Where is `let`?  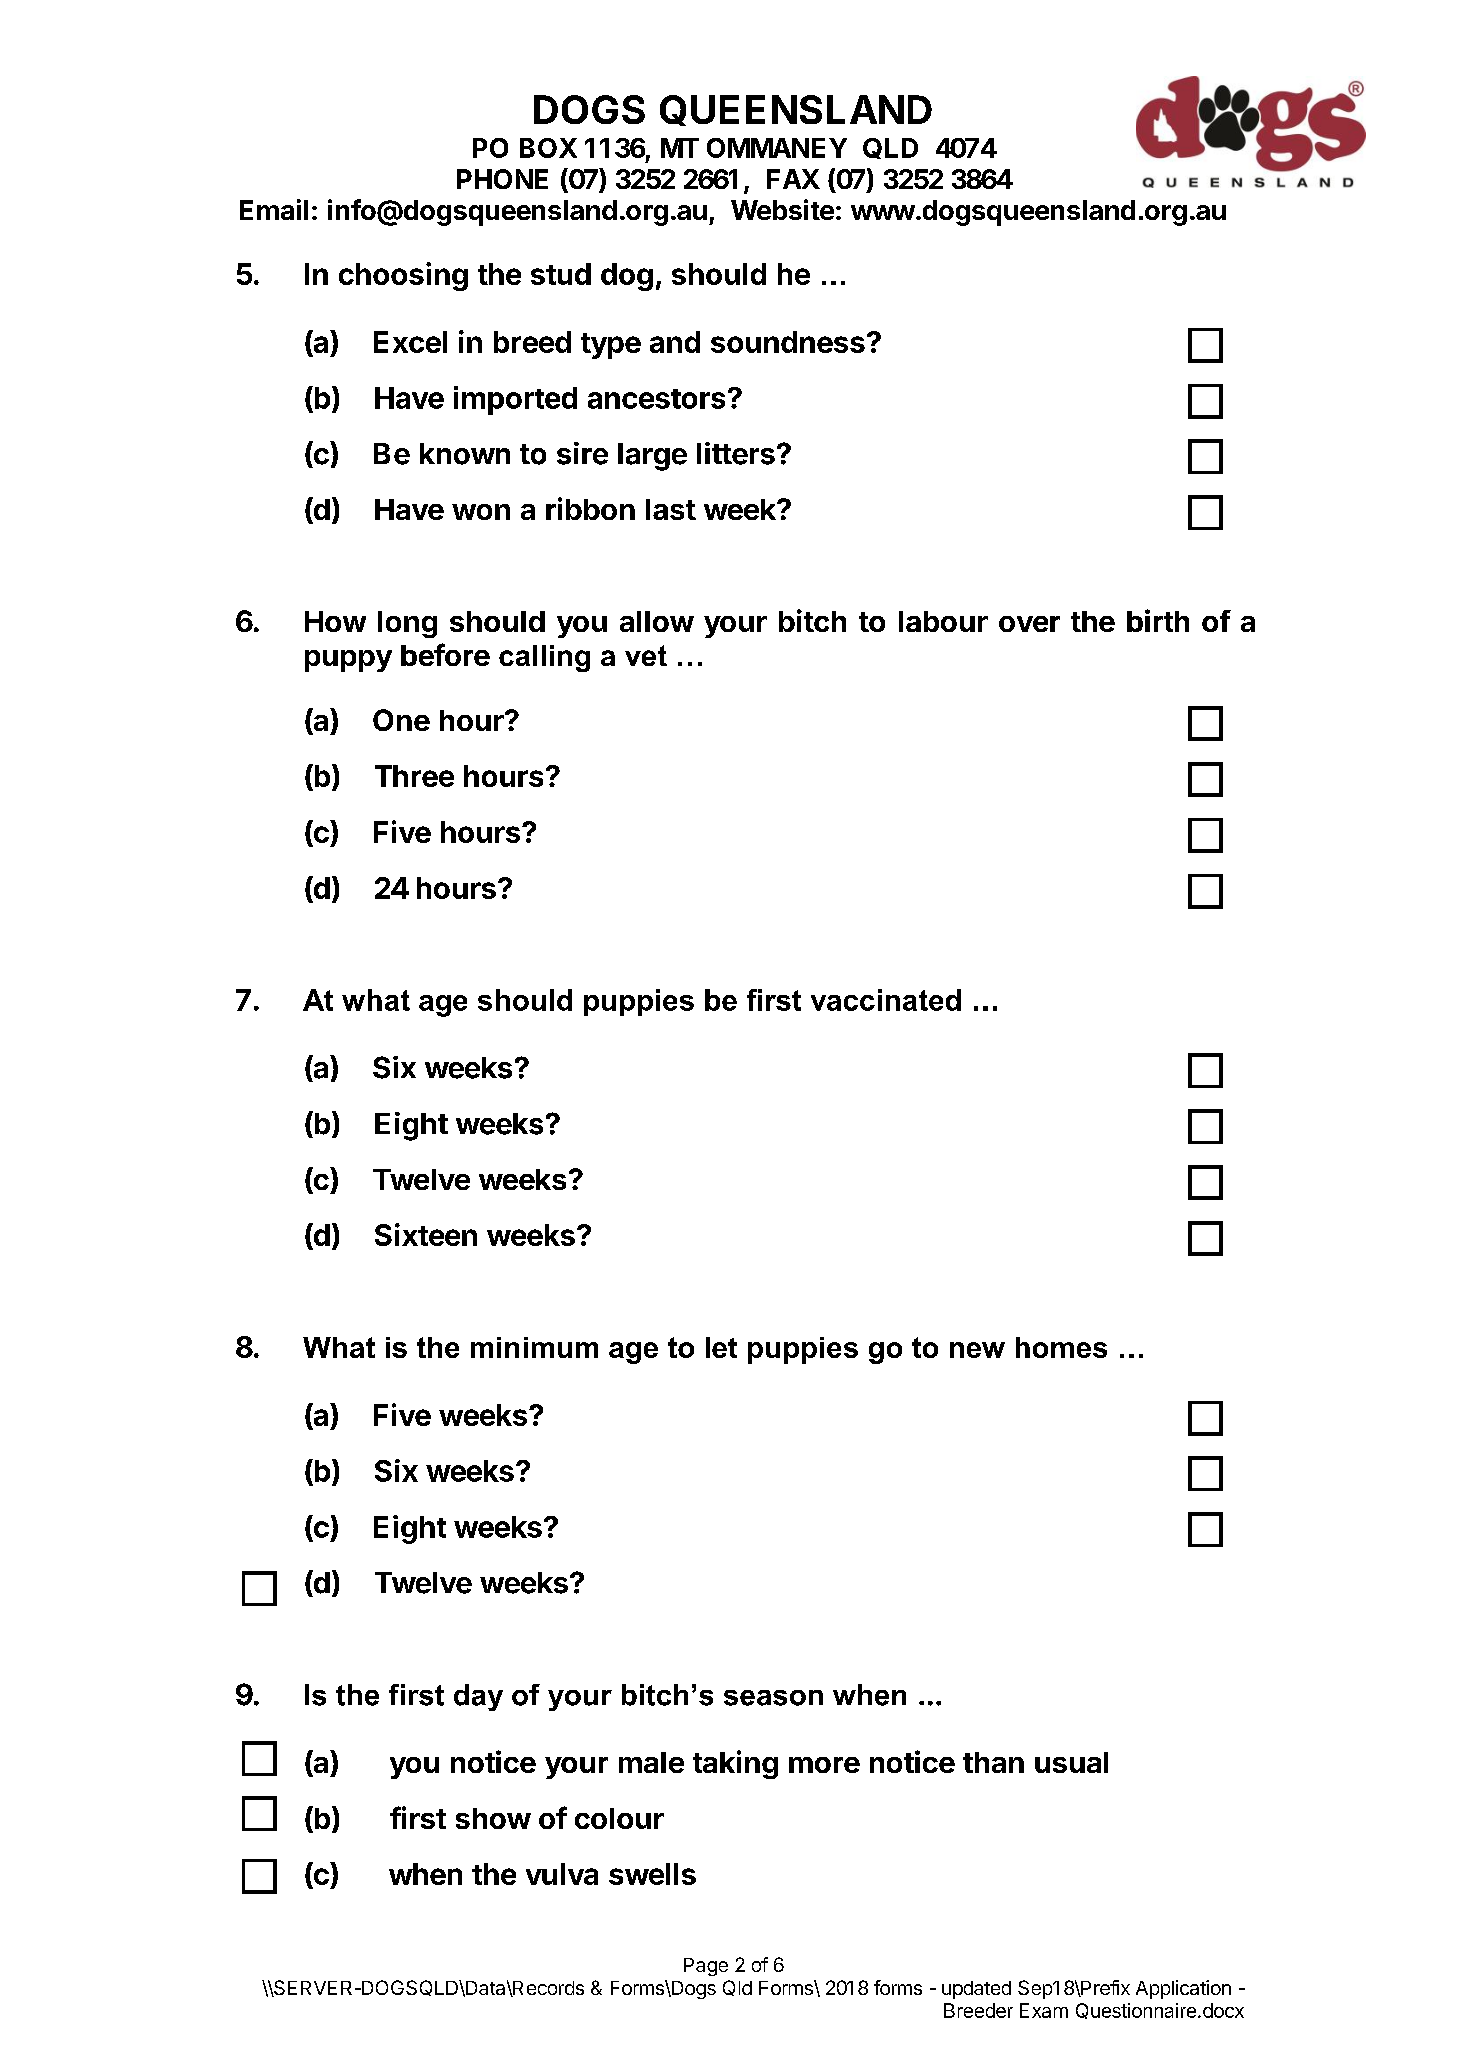 let is located at coordinates (721, 1347).
